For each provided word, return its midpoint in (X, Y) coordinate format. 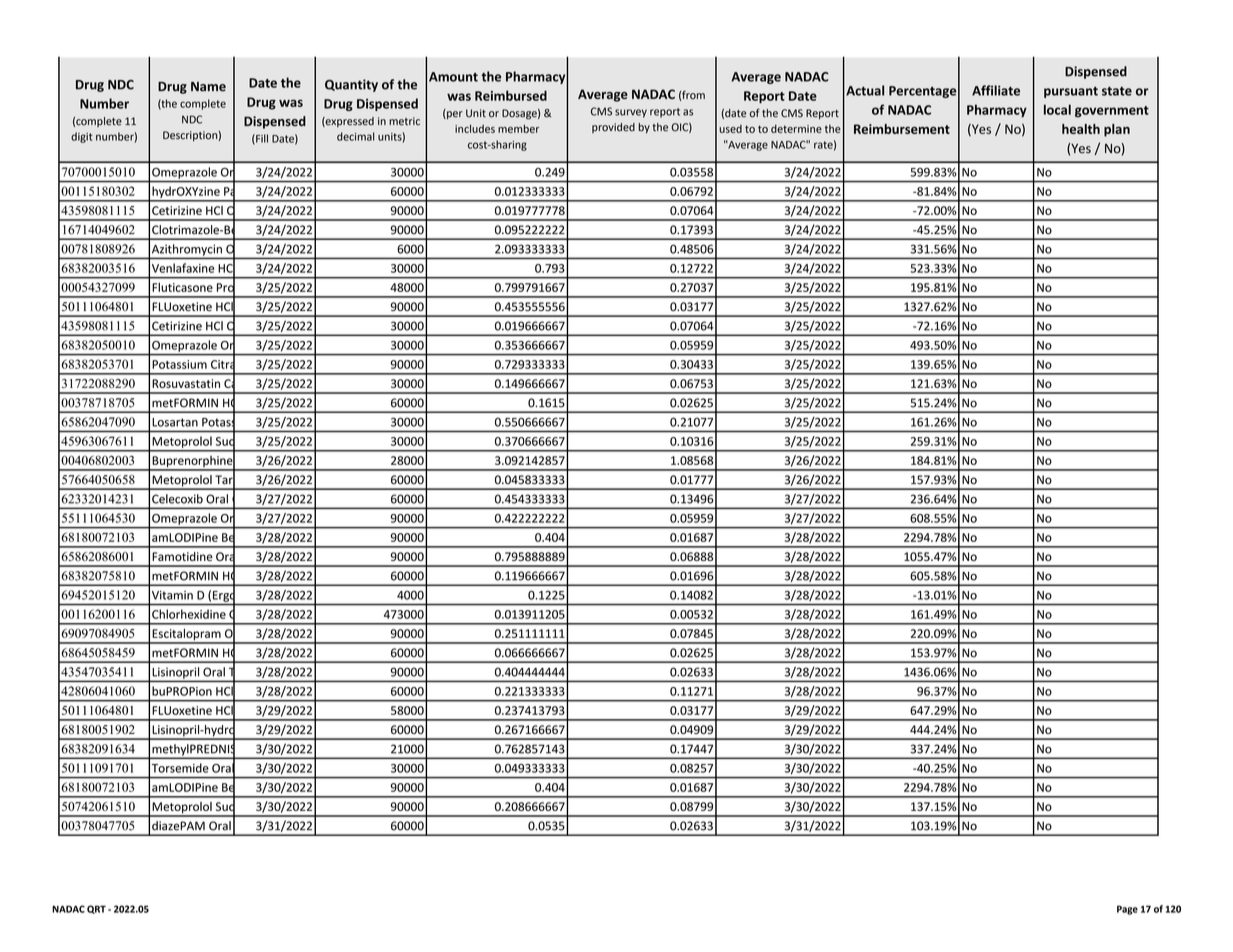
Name (208, 87)
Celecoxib (177, 499)
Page (1127, 910)
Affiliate (996, 90)
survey (631, 113)
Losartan (175, 422)
